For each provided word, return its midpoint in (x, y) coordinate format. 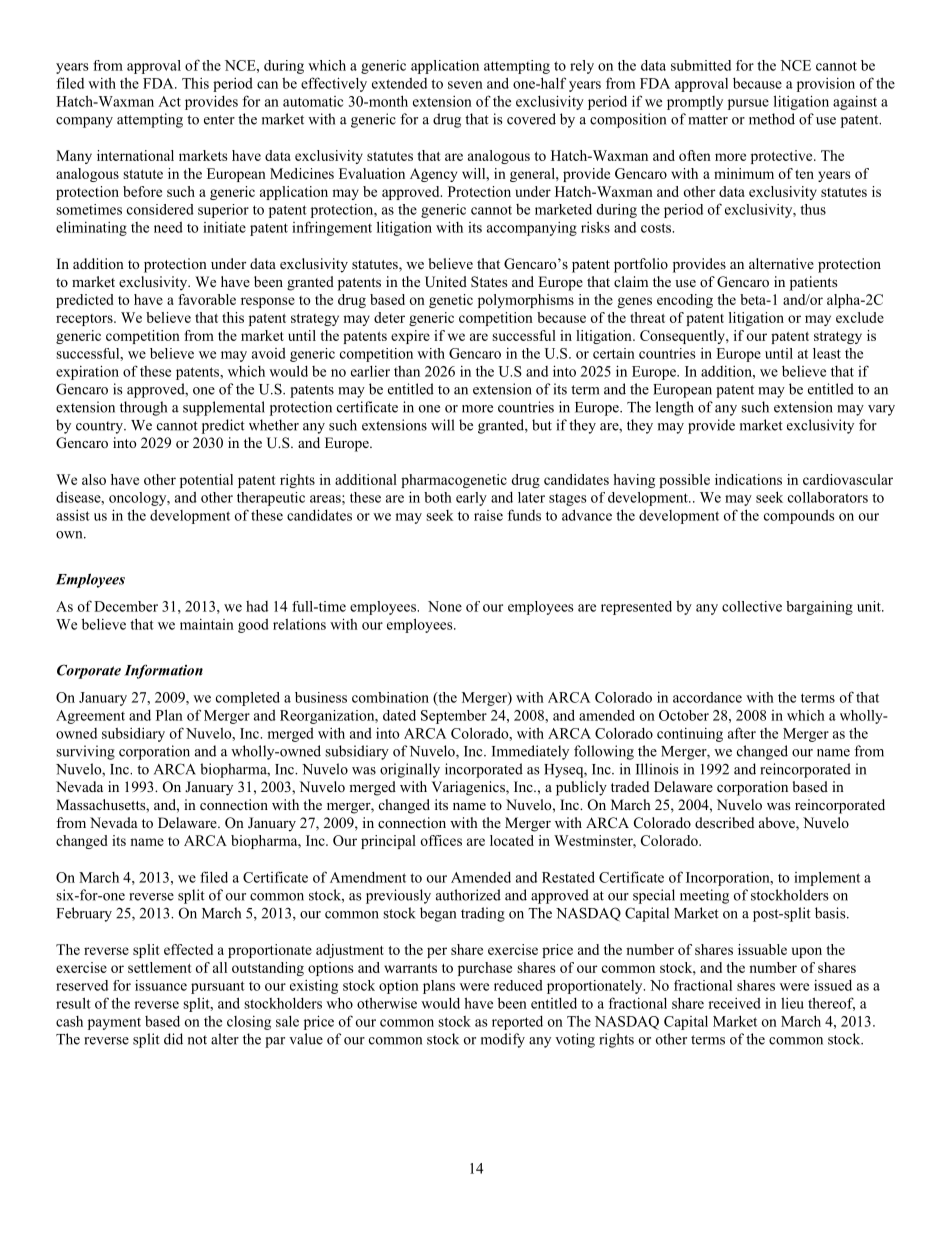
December (126, 606)
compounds (799, 517)
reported (517, 1023)
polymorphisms (526, 301)
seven (465, 85)
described (724, 822)
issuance (161, 985)
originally (410, 770)
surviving (85, 752)
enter (219, 120)
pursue (748, 104)
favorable (207, 299)
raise (488, 515)
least (827, 353)
